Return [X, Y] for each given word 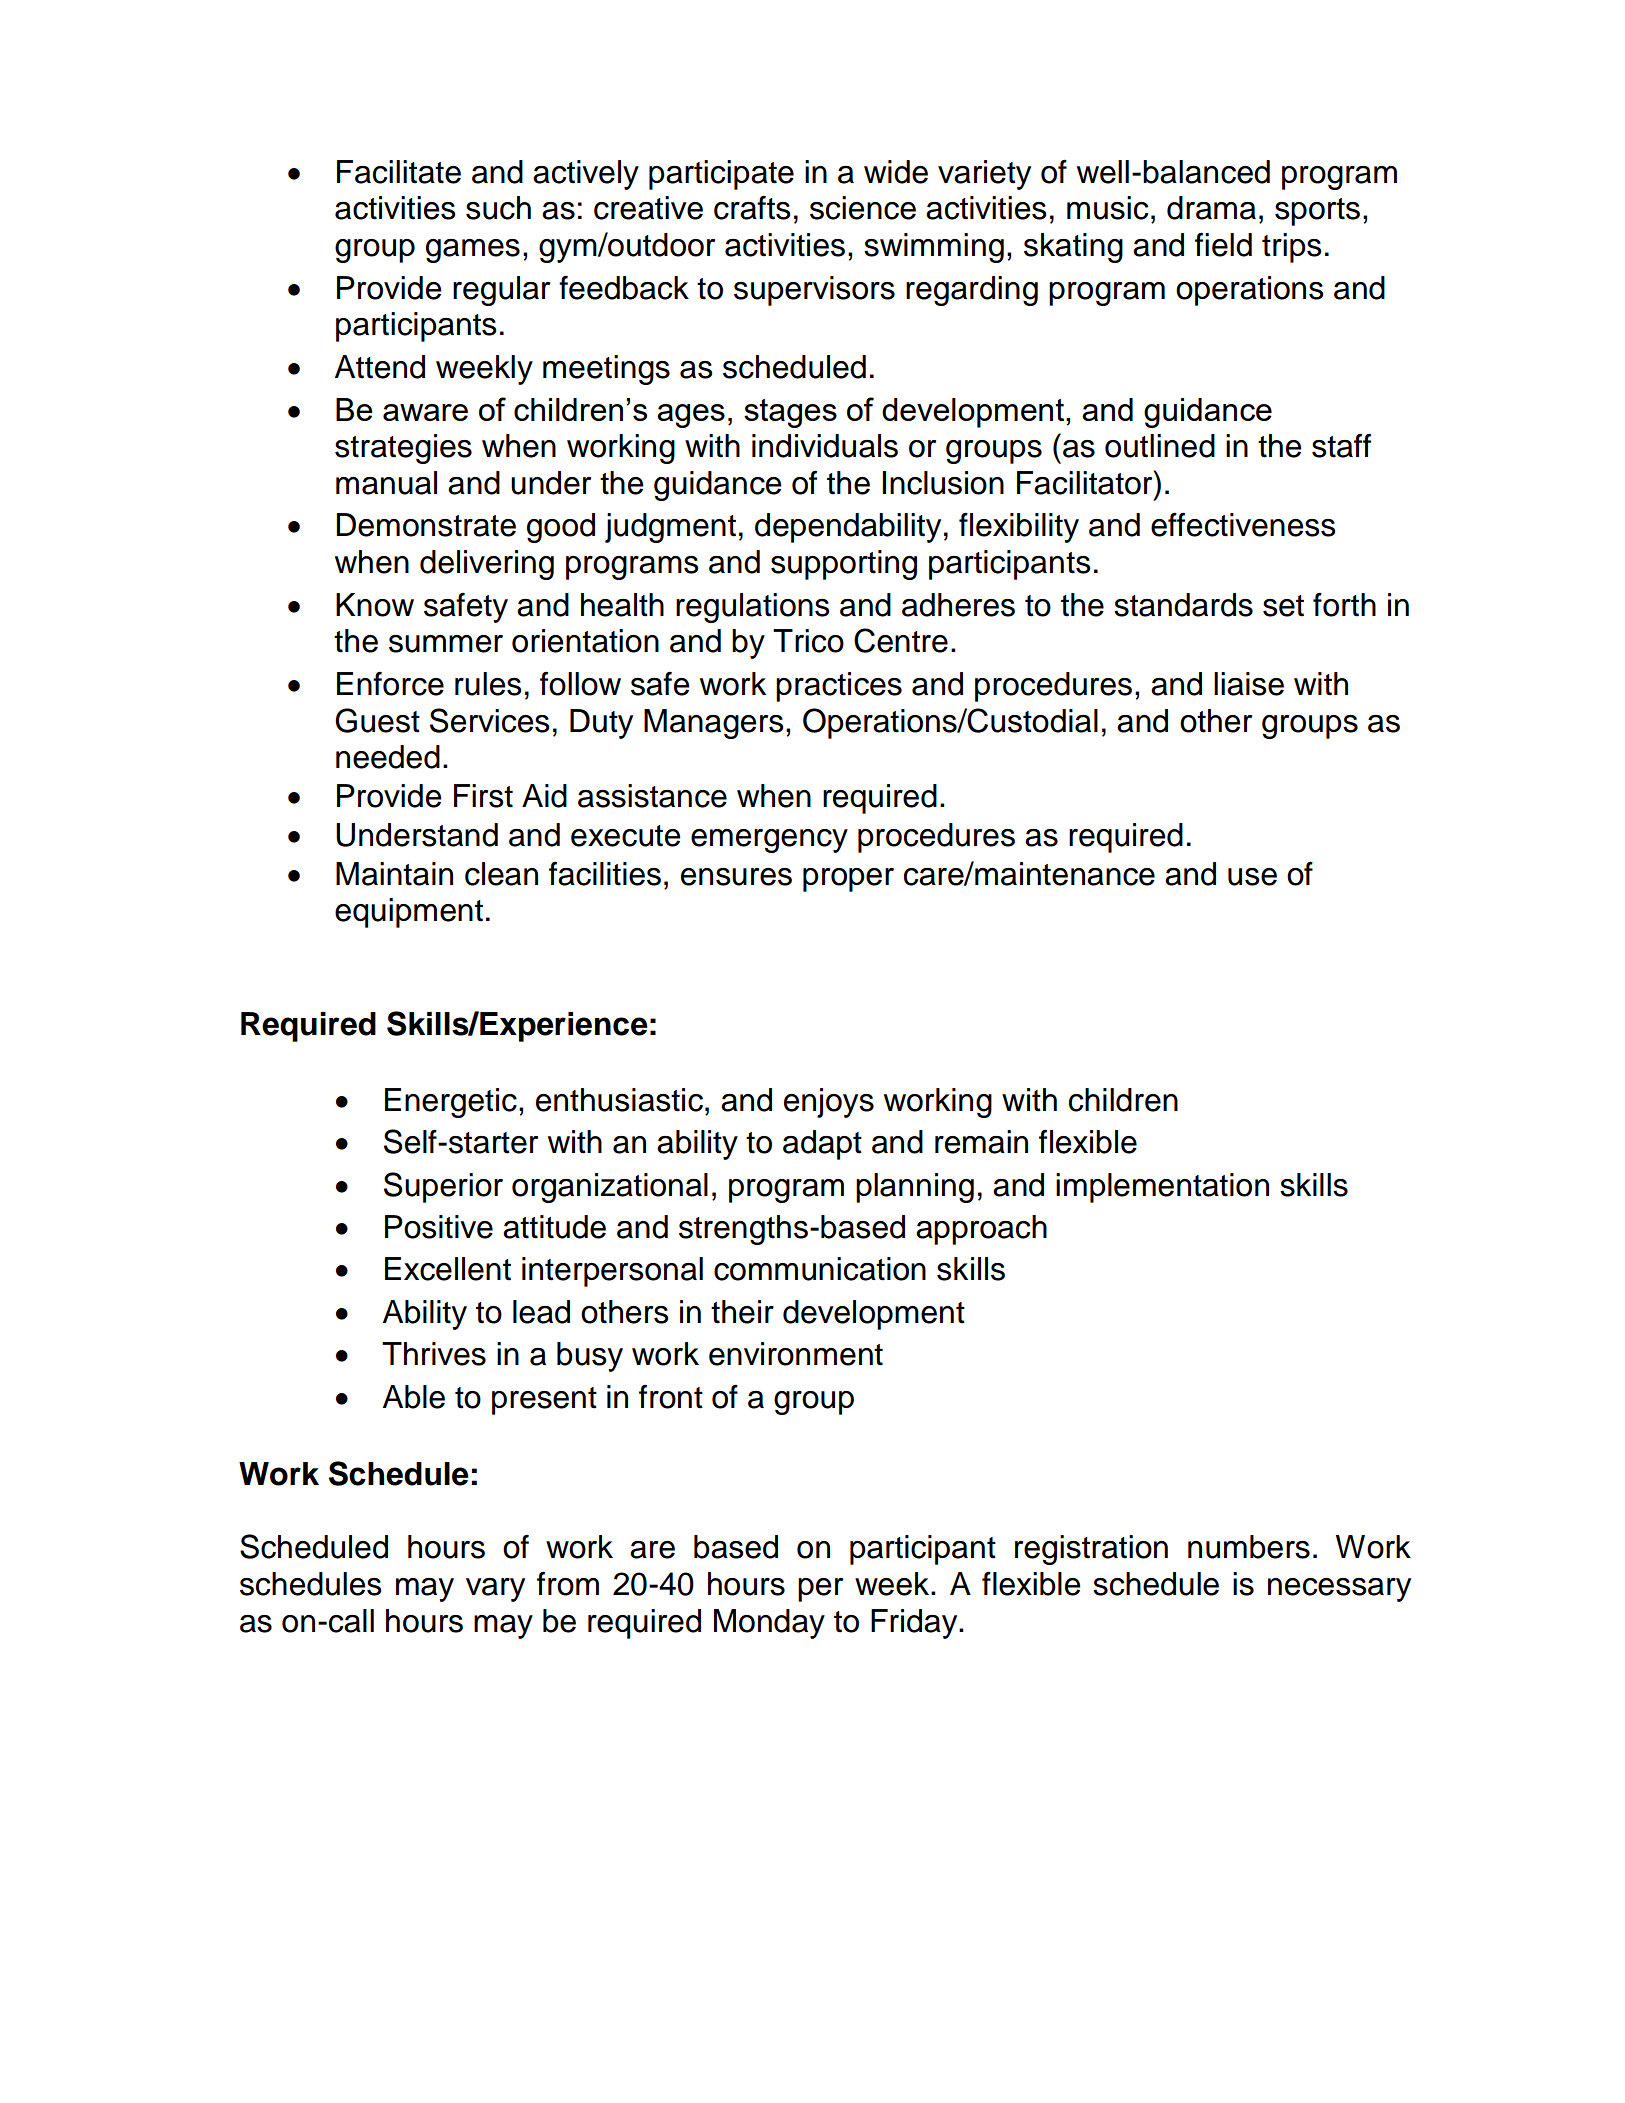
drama [1211, 208]
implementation [1162, 1188]
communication [820, 1269]
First [483, 796]
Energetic [451, 1103]
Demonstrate [426, 525]
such [498, 208]
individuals [825, 446]
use [1252, 877]
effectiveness [1243, 524]
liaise [1249, 684]
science [863, 208]
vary [495, 1590]
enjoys [829, 1103]
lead [541, 1312]
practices [839, 687]
